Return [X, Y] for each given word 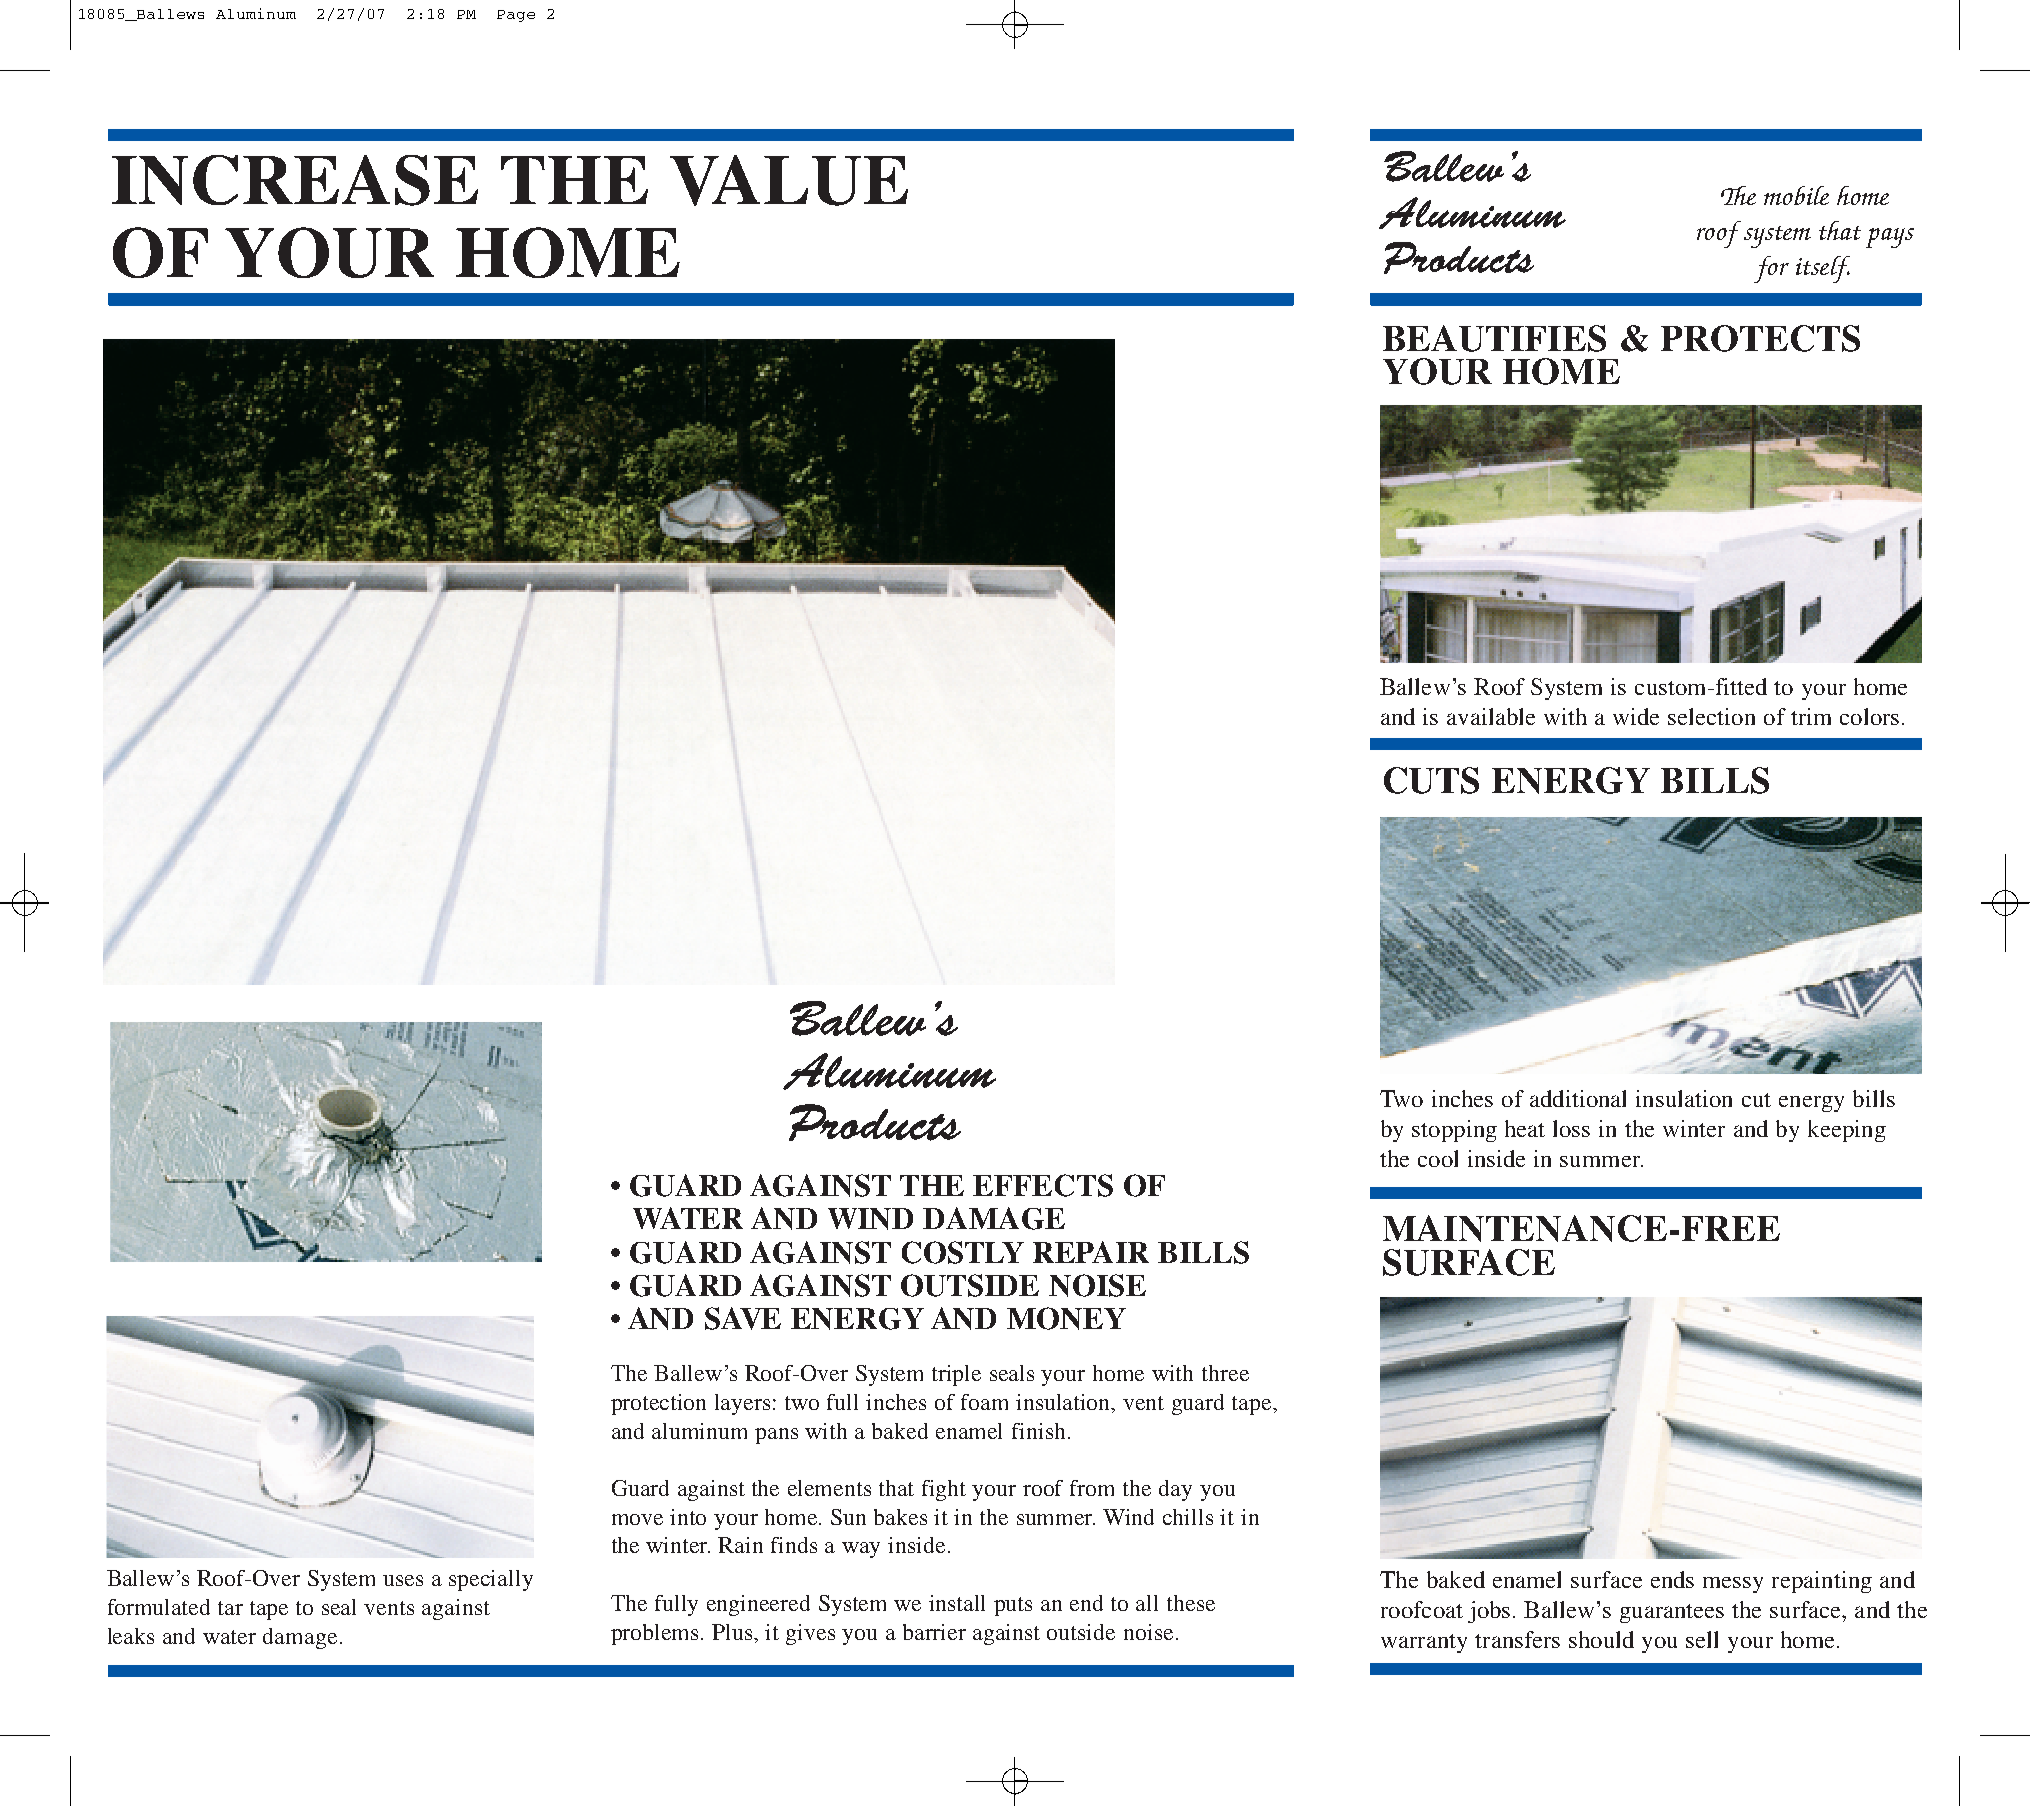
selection [1711, 716]
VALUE [789, 180]
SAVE [743, 1318]
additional [1578, 1098]
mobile [1796, 195]
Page [516, 16]
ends [1672, 1579]
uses [403, 1580]
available [1491, 716]
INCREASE [295, 180]
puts [1013, 1606]
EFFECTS [1043, 1185]
